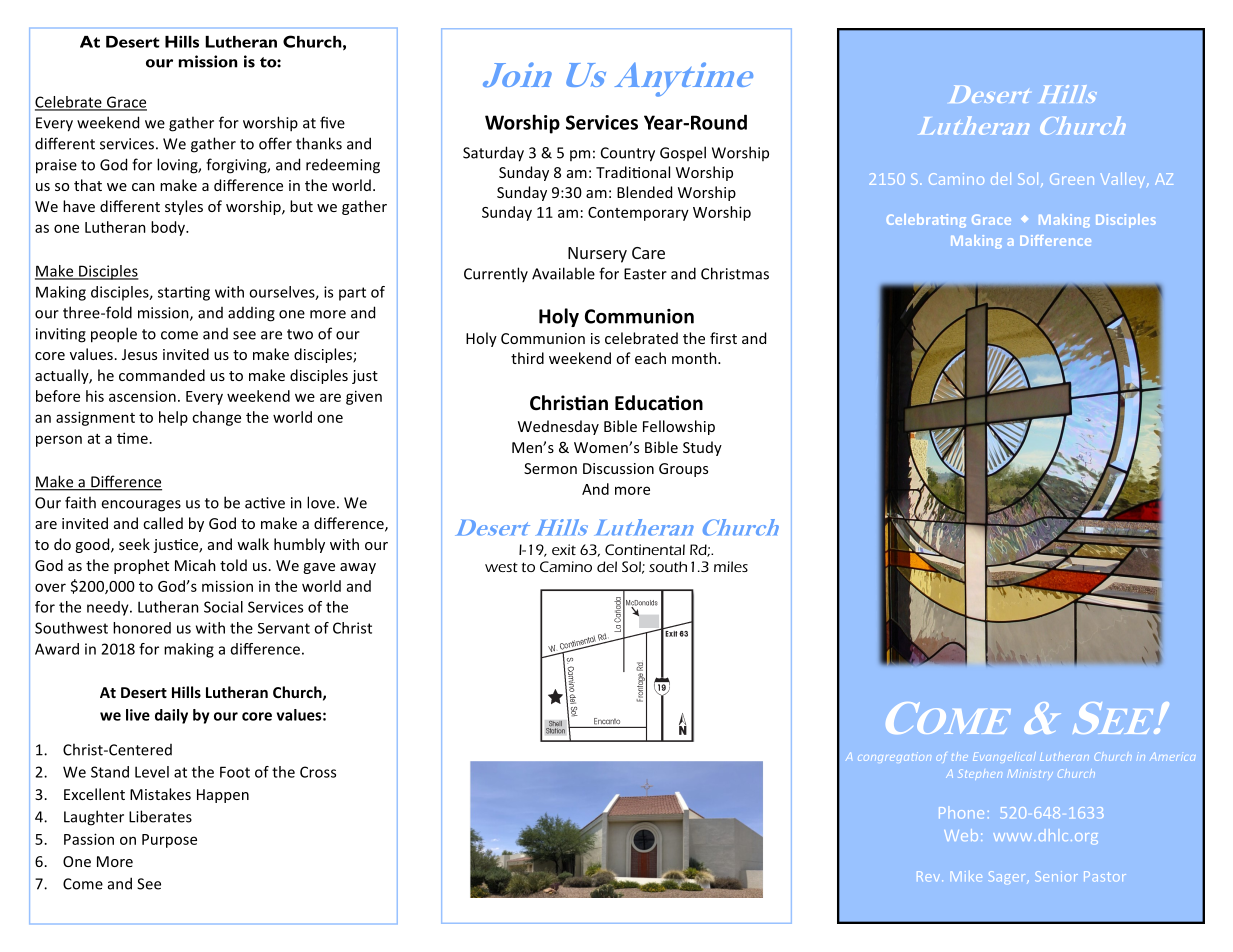 Image resolution: width=1233 pixels, height=952 pixels. I want to click on Discussion, so click(618, 468).
